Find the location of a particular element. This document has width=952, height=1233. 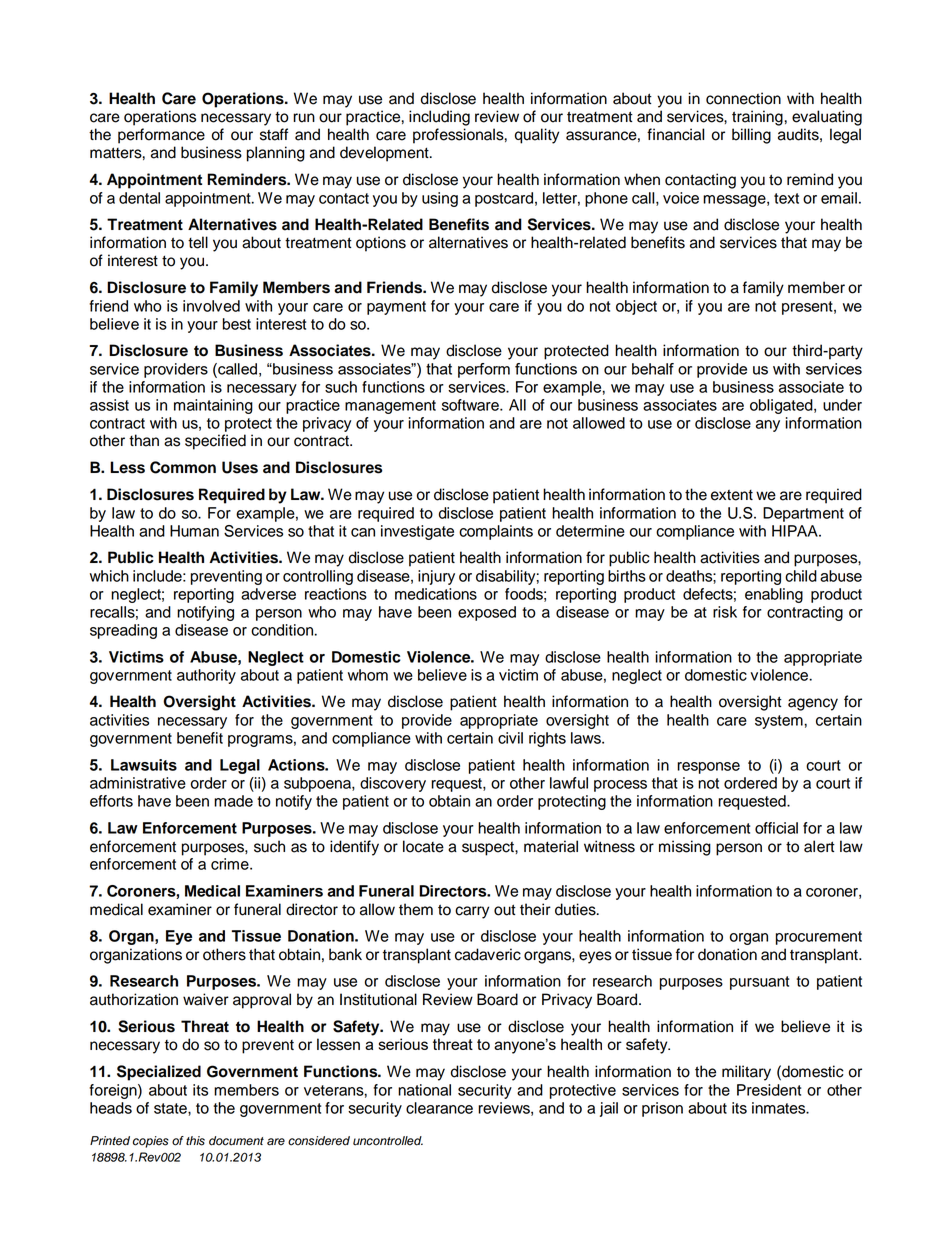

civil is located at coordinates (510, 738).
